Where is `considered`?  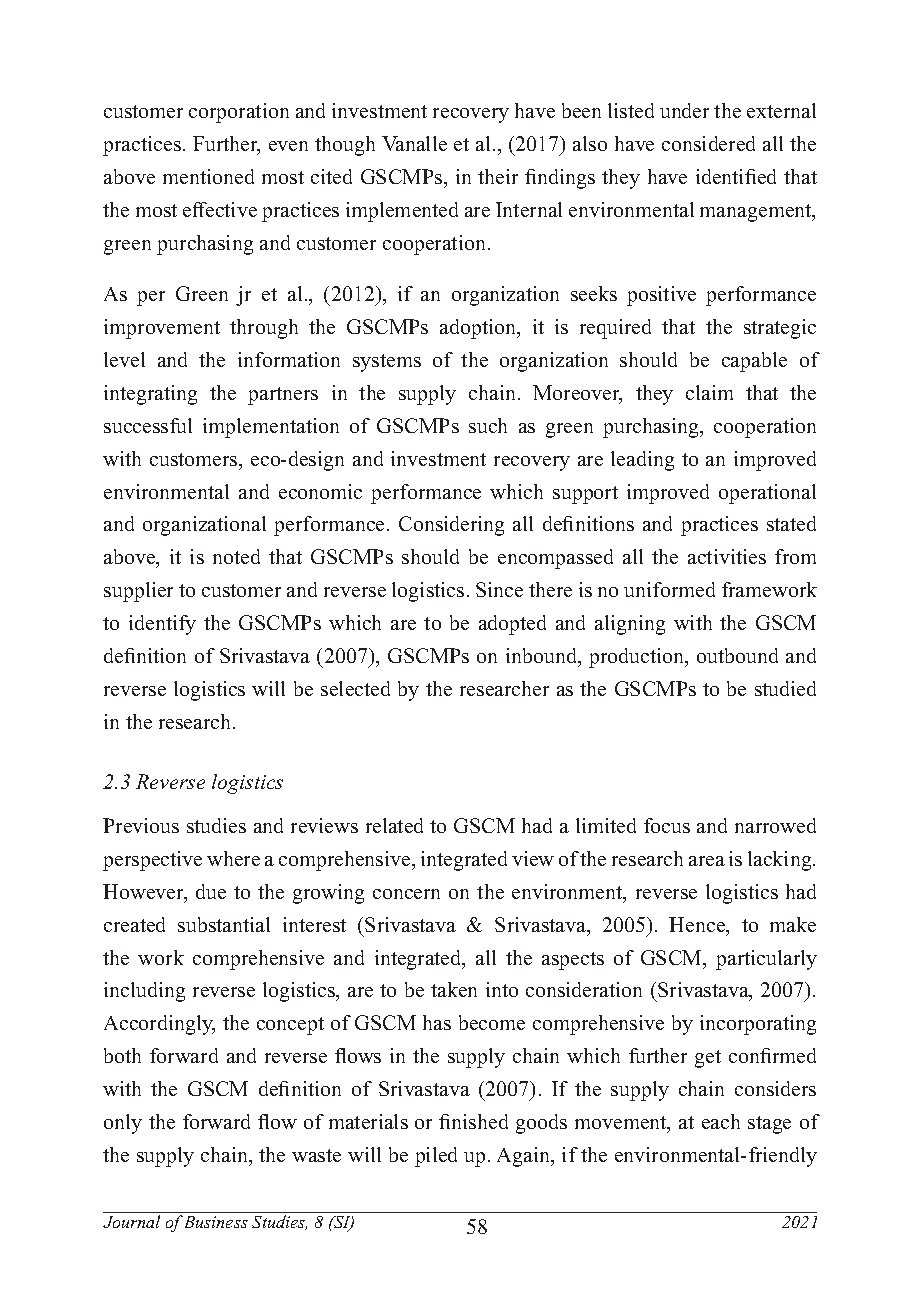 considered is located at coordinates (708, 143).
